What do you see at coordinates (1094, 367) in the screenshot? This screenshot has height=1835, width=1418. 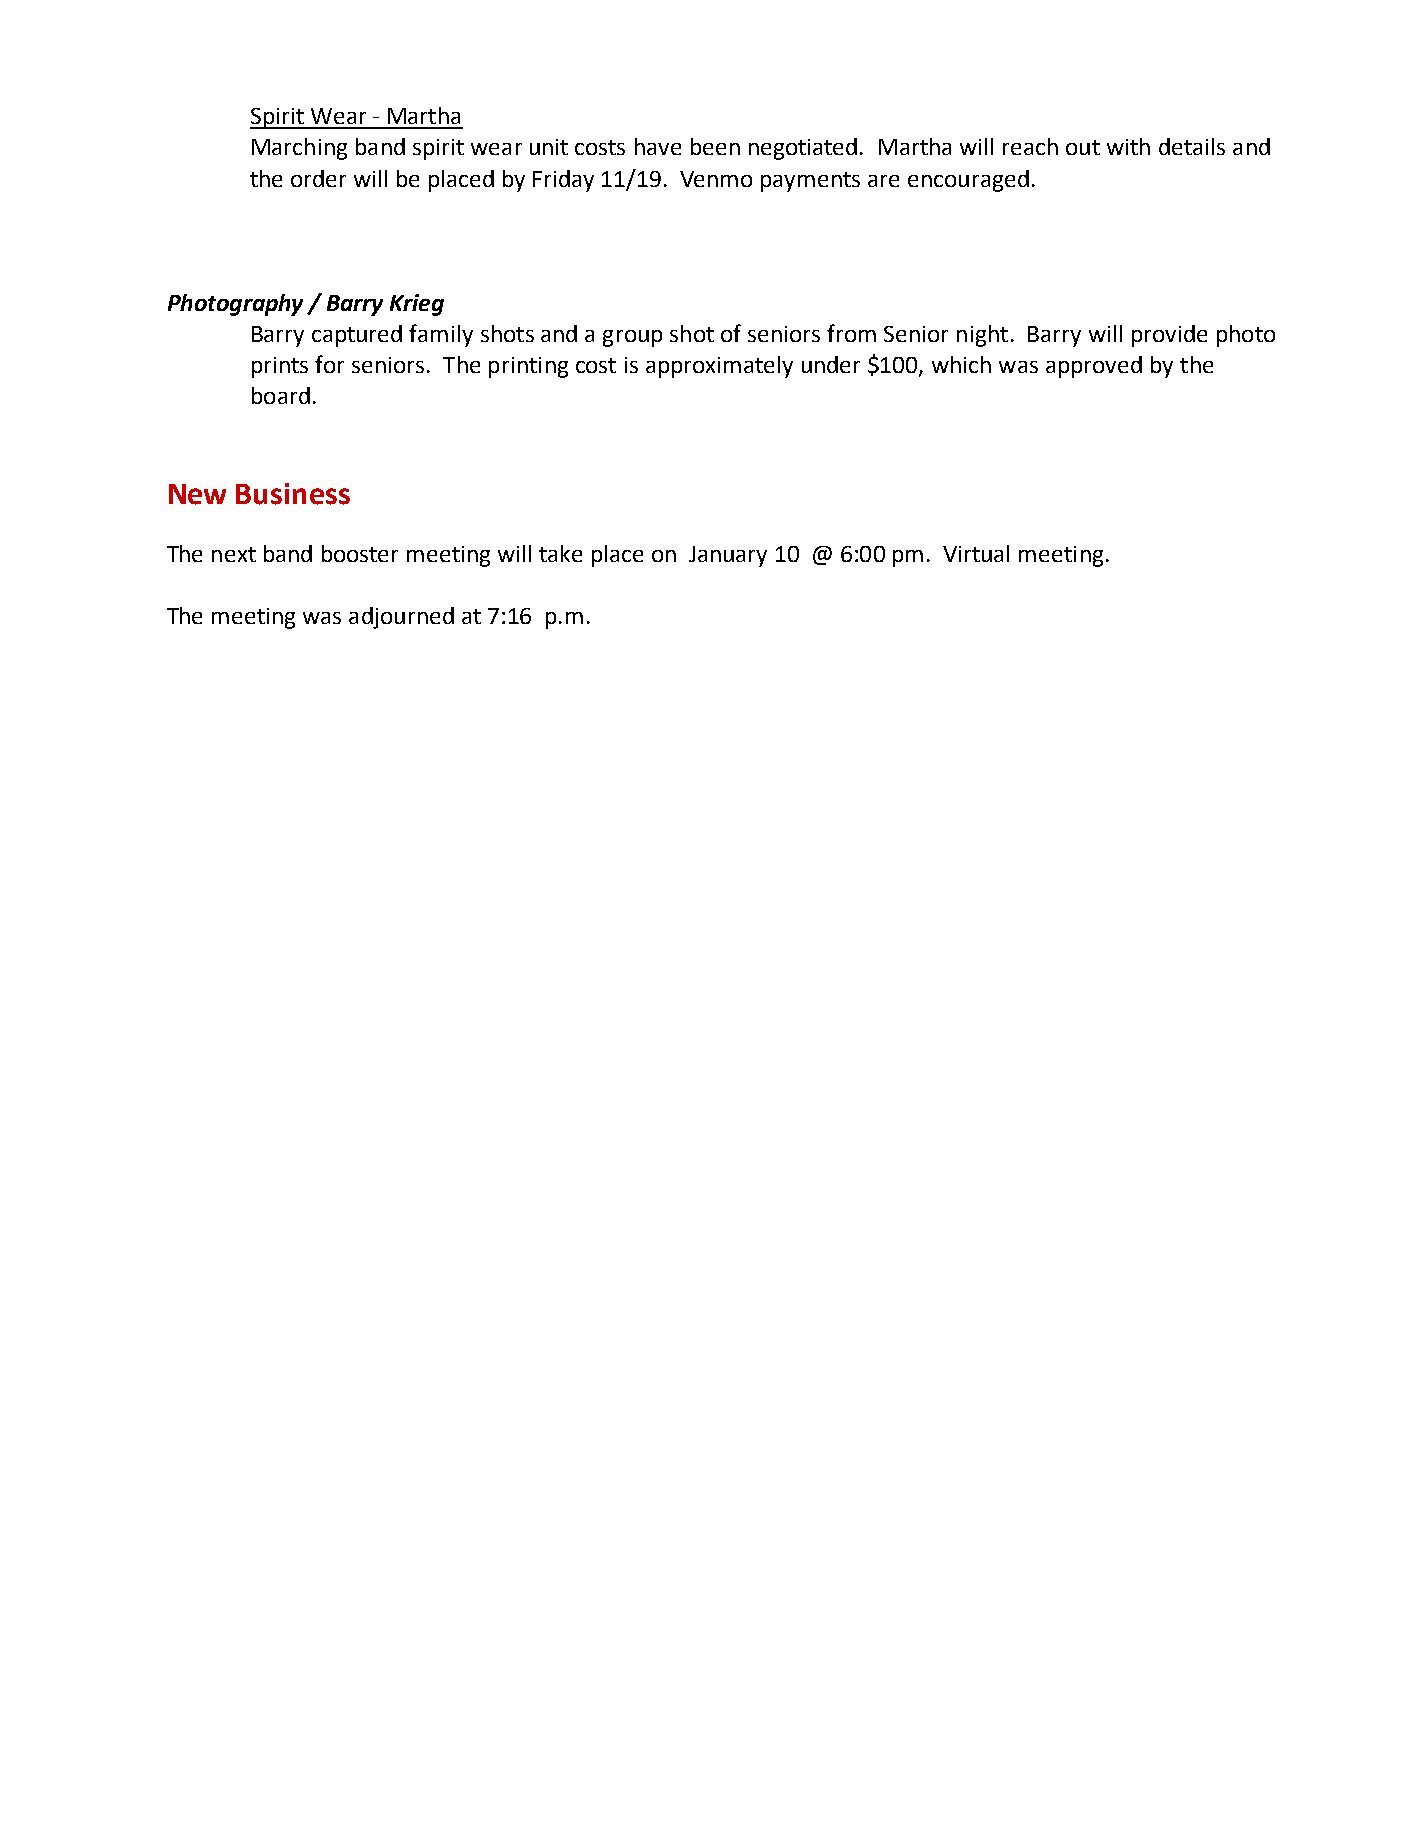 I see `approved` at bounding box center [1094, 367].
